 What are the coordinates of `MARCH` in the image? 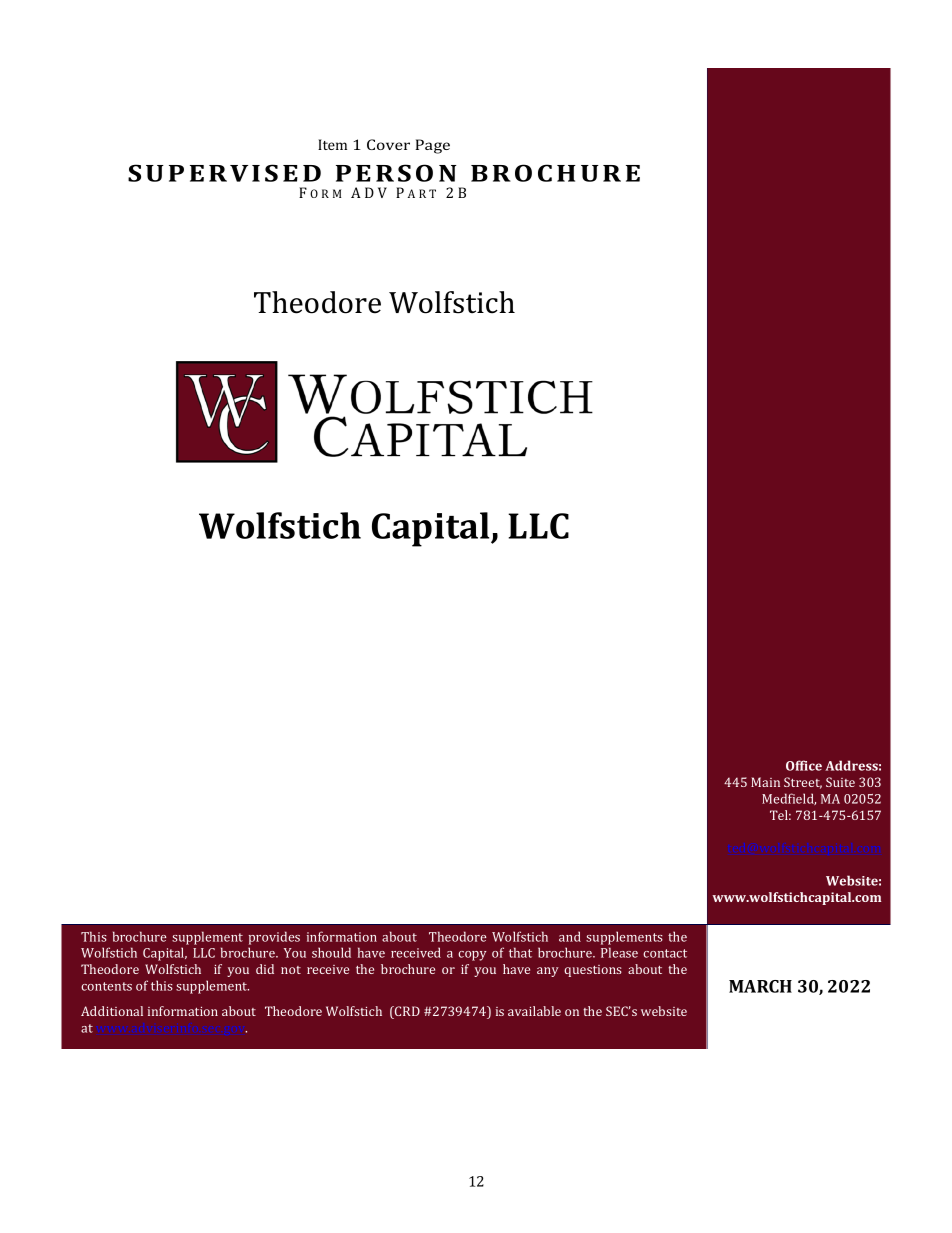 It's located at (760, 986).
